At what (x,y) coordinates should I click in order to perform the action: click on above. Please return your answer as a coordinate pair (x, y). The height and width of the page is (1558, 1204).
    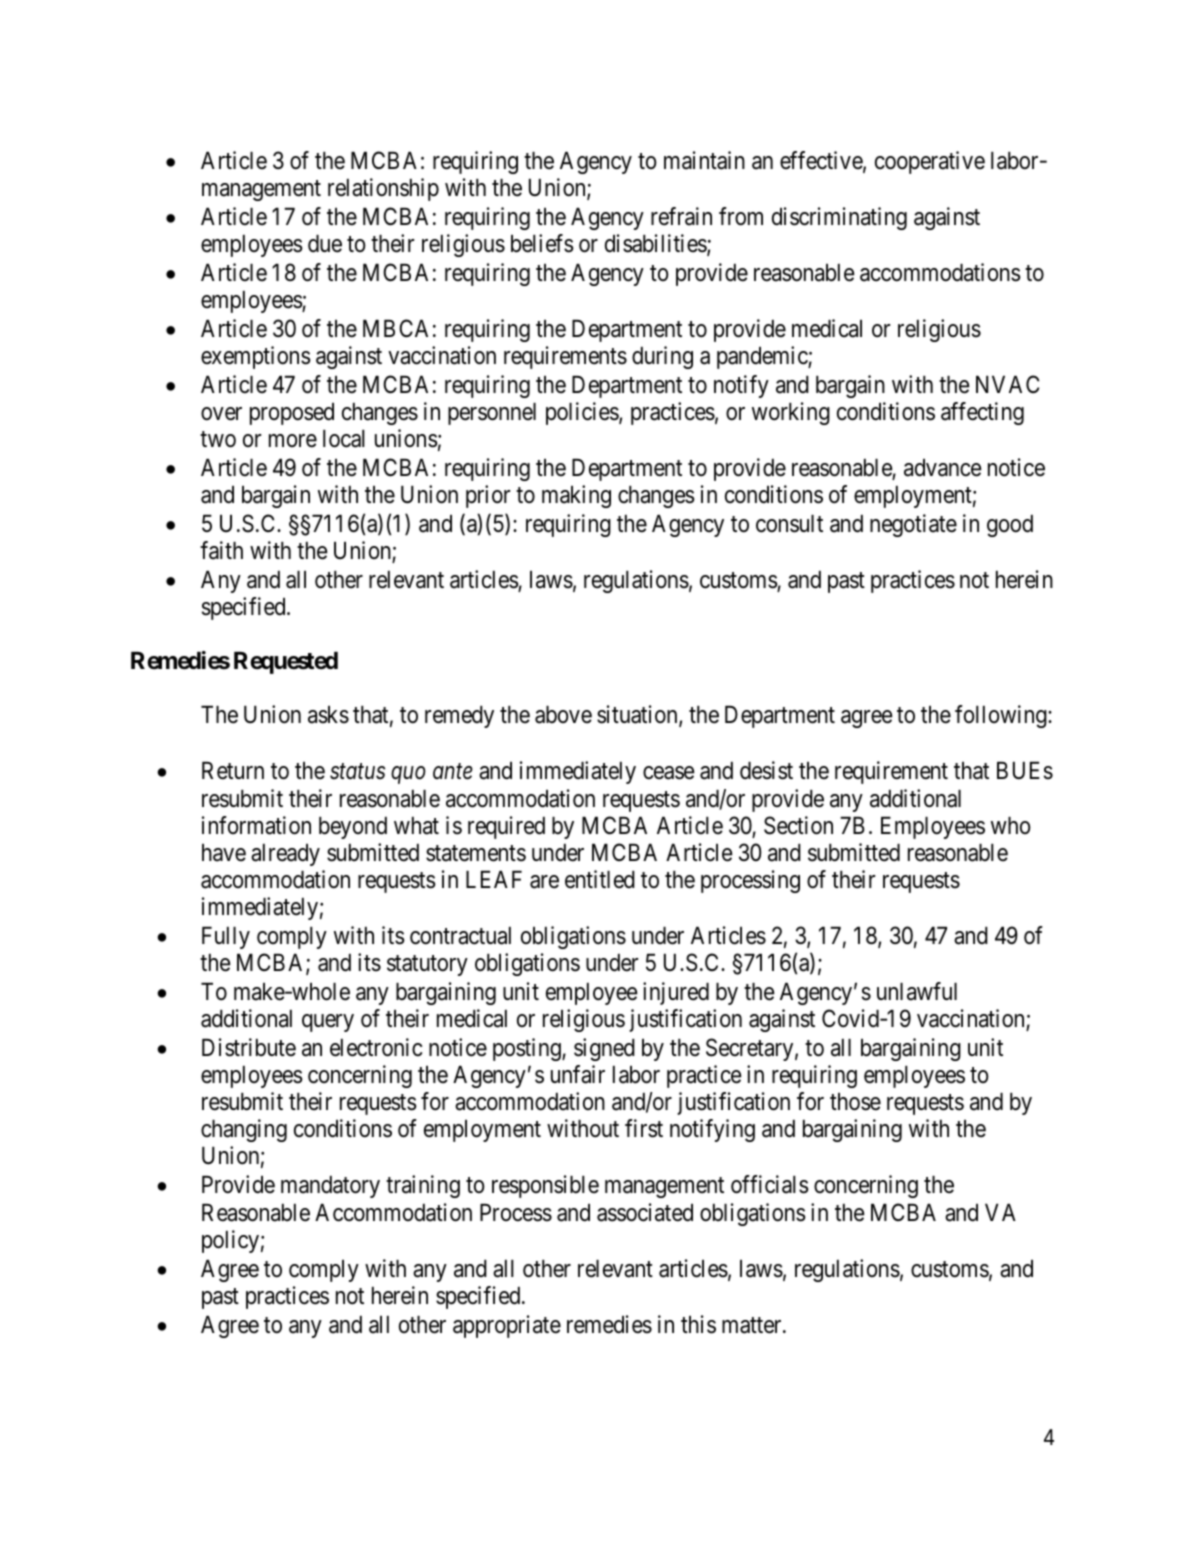
    Looking at the image, I should click on (563, 715).
